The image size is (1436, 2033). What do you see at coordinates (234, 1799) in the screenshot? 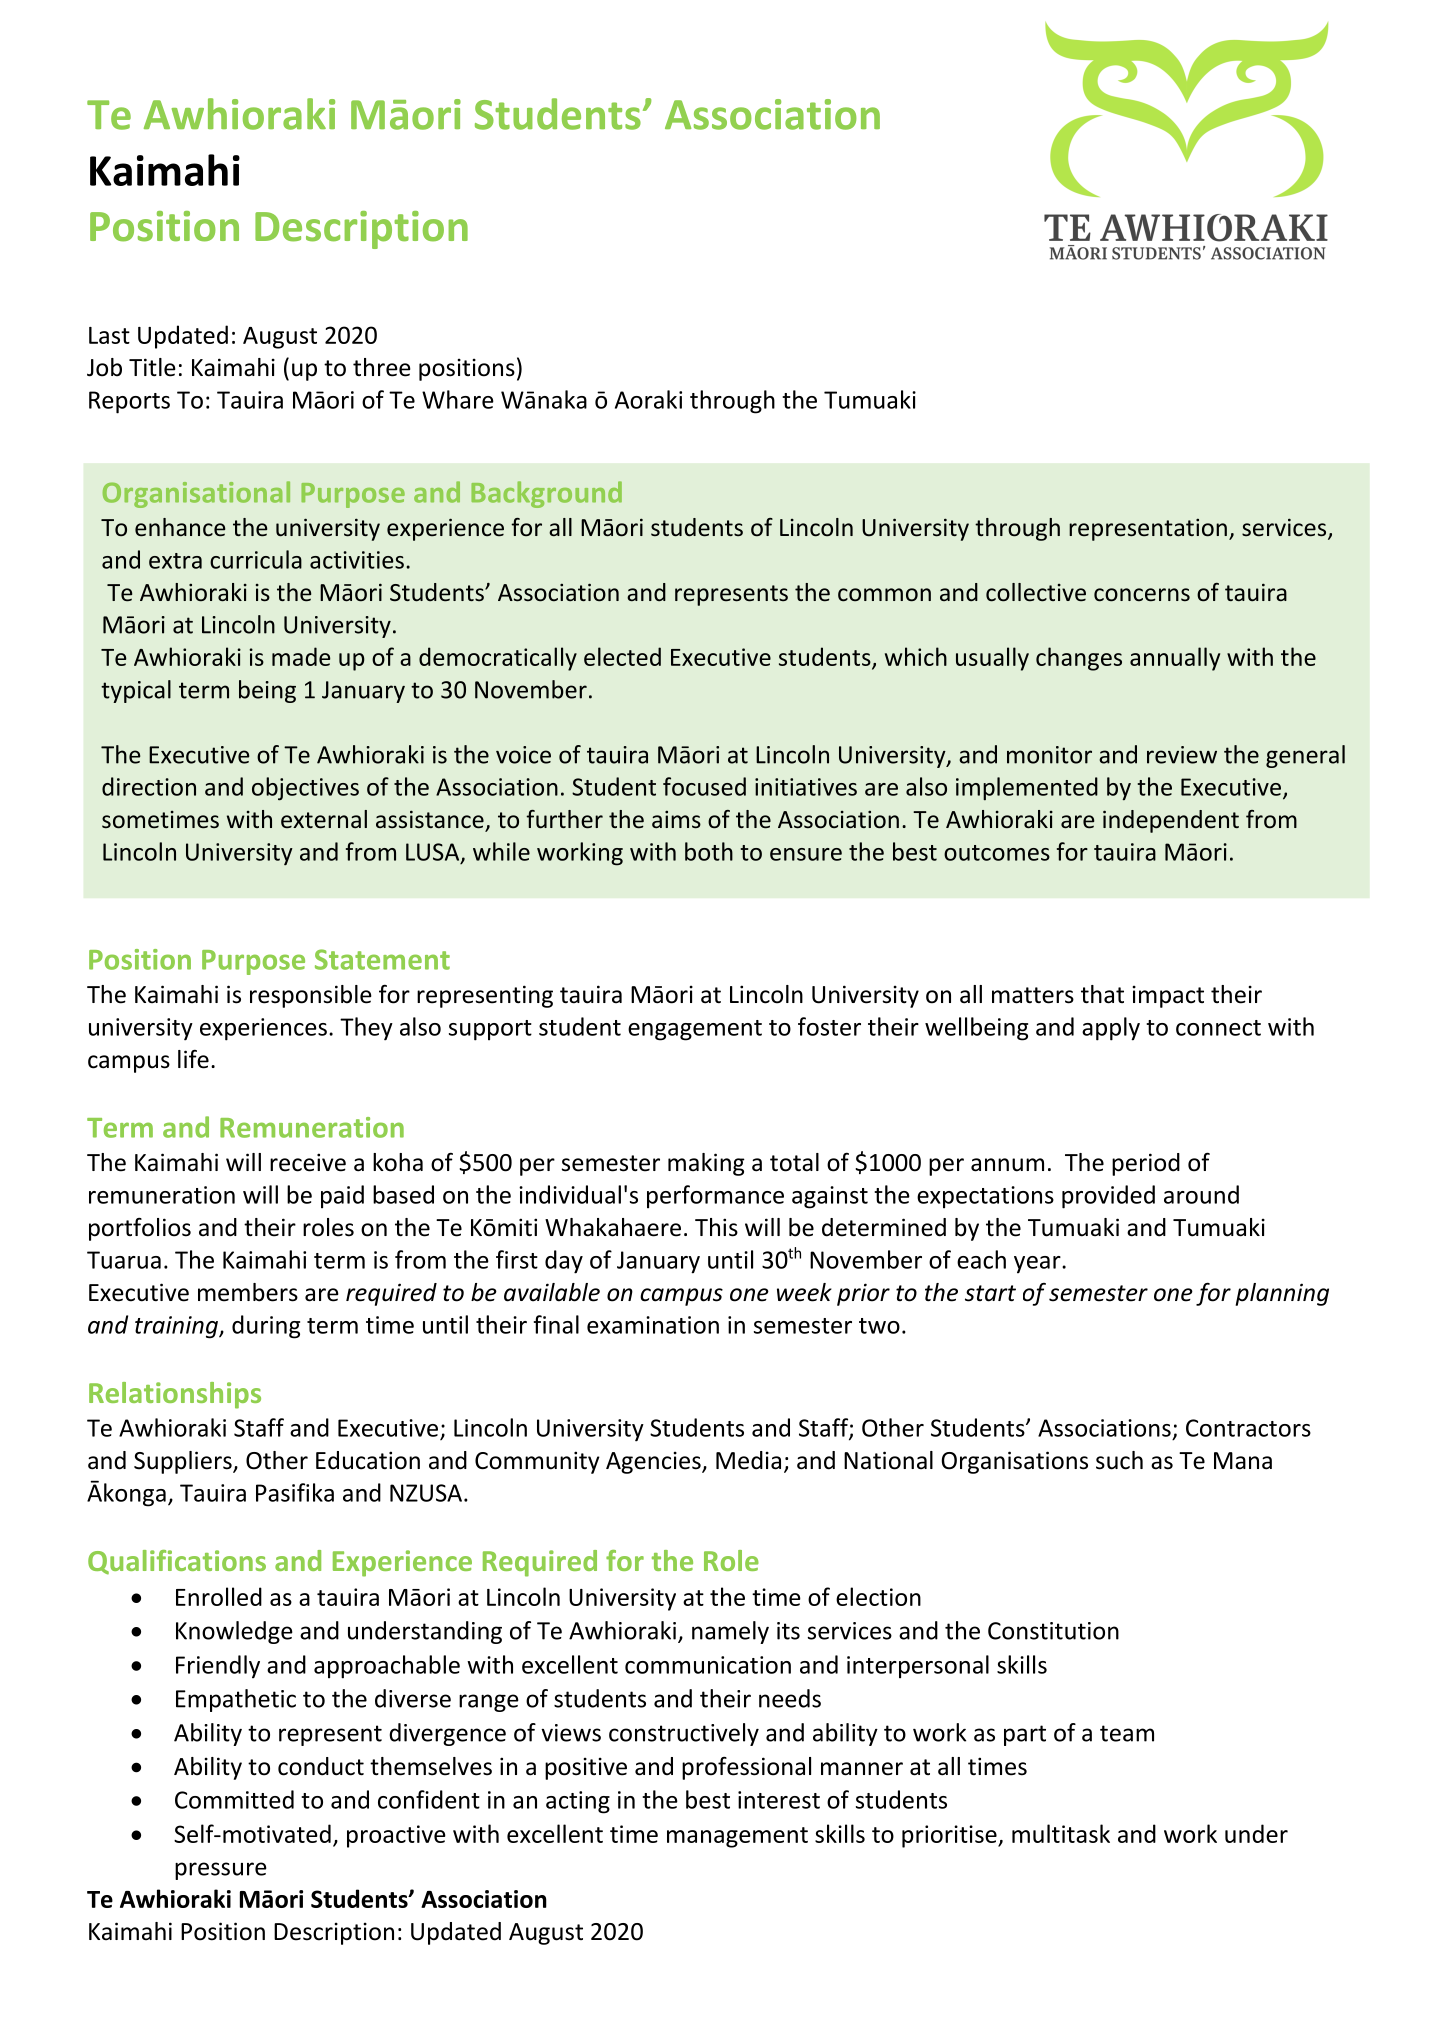
I see `Committed` at bounding box center [234, 1799].
